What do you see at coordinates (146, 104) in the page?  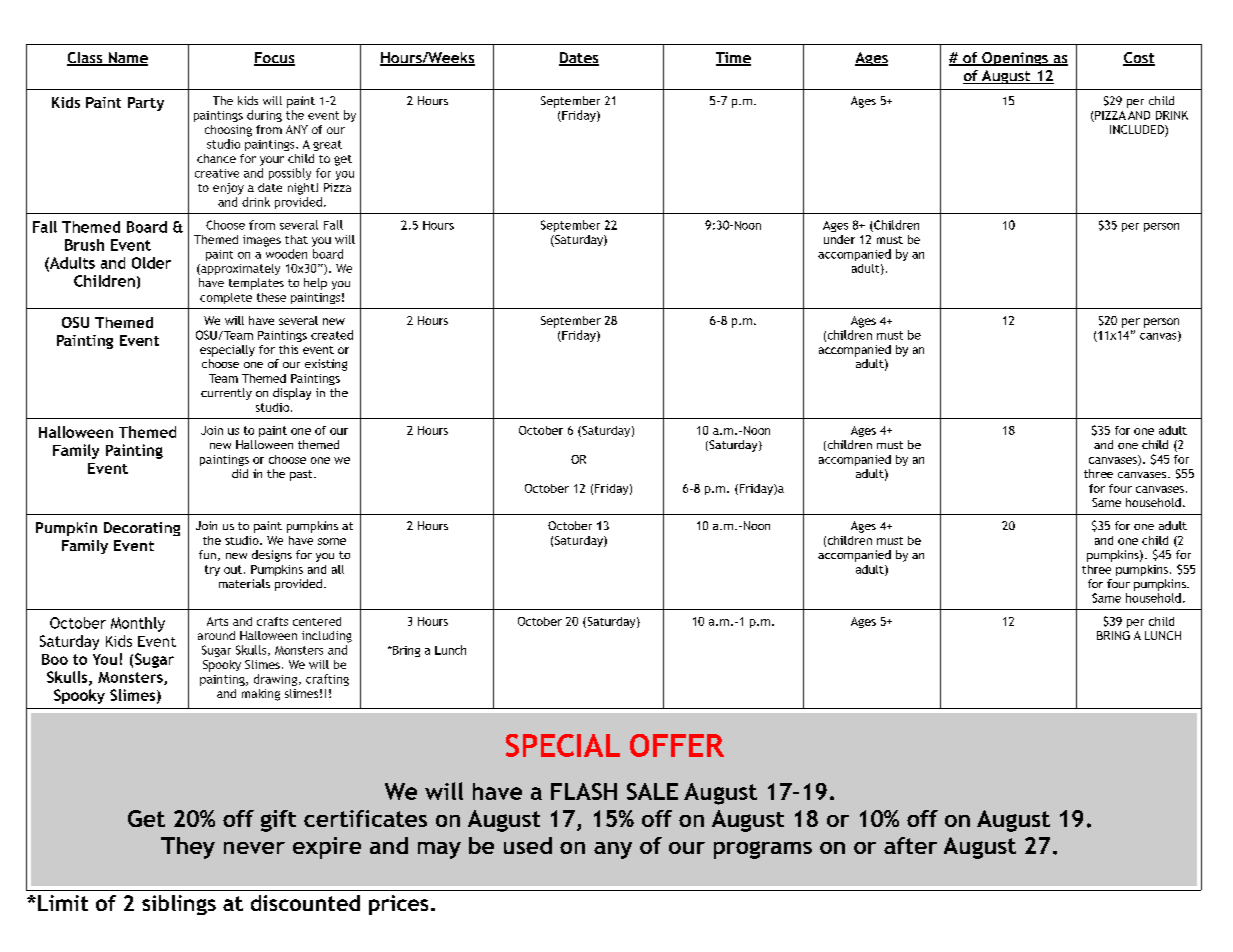 I see `Party` at bounding box center [146, 104].
